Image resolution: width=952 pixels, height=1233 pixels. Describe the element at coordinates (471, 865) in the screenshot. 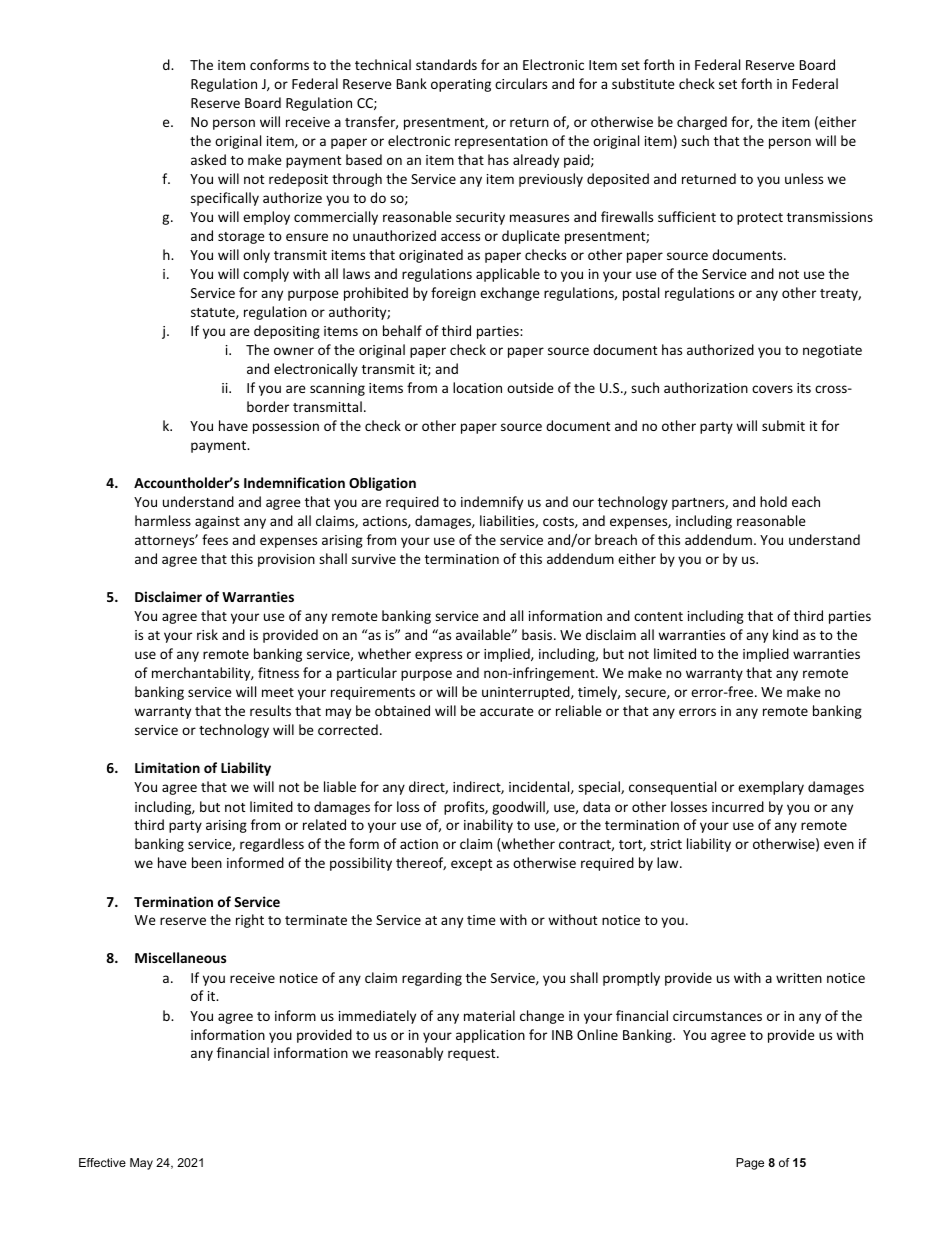

I see `except` at that location.
